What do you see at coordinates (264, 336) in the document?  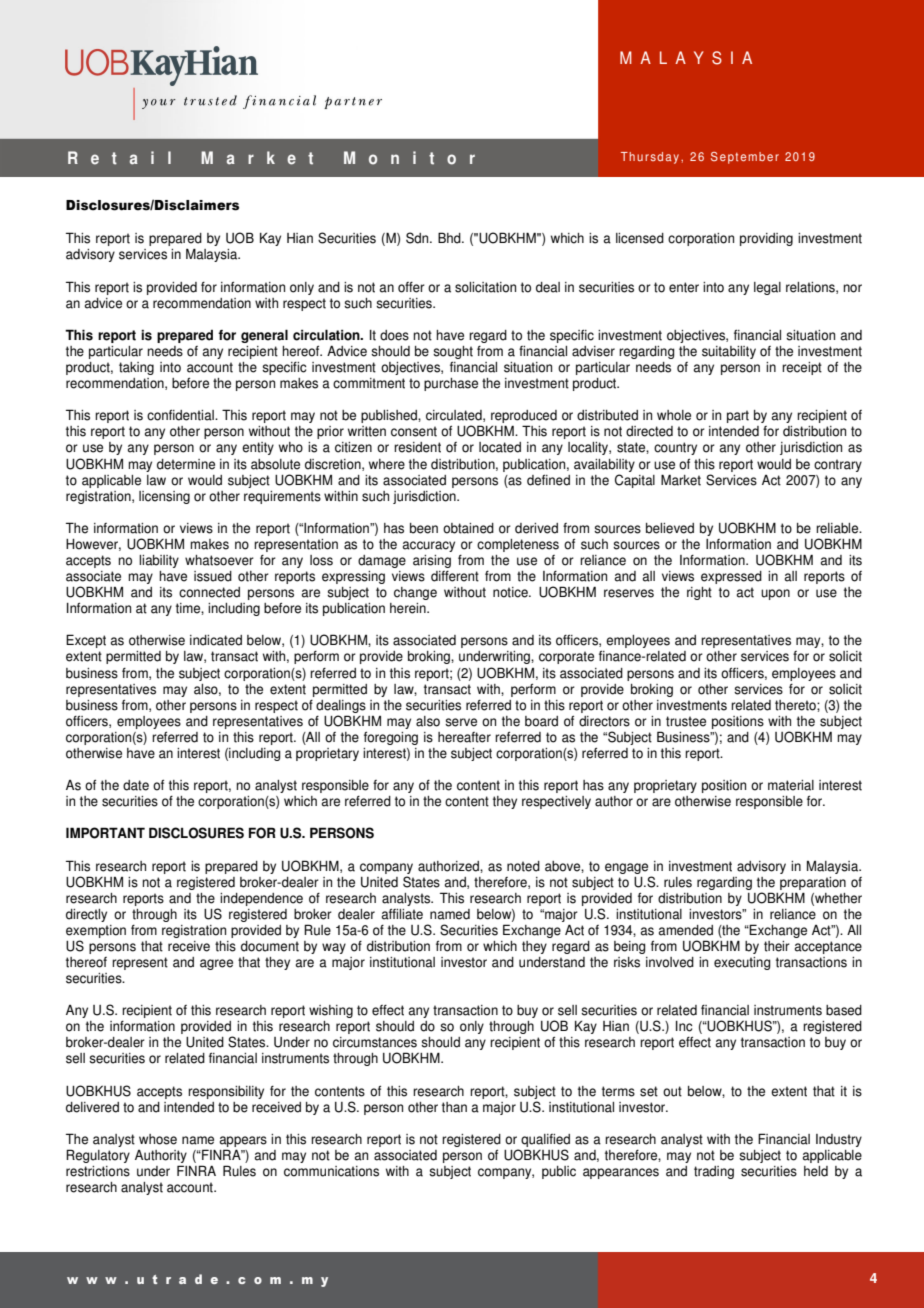 I see `general` at bounding box center [264, 336].
